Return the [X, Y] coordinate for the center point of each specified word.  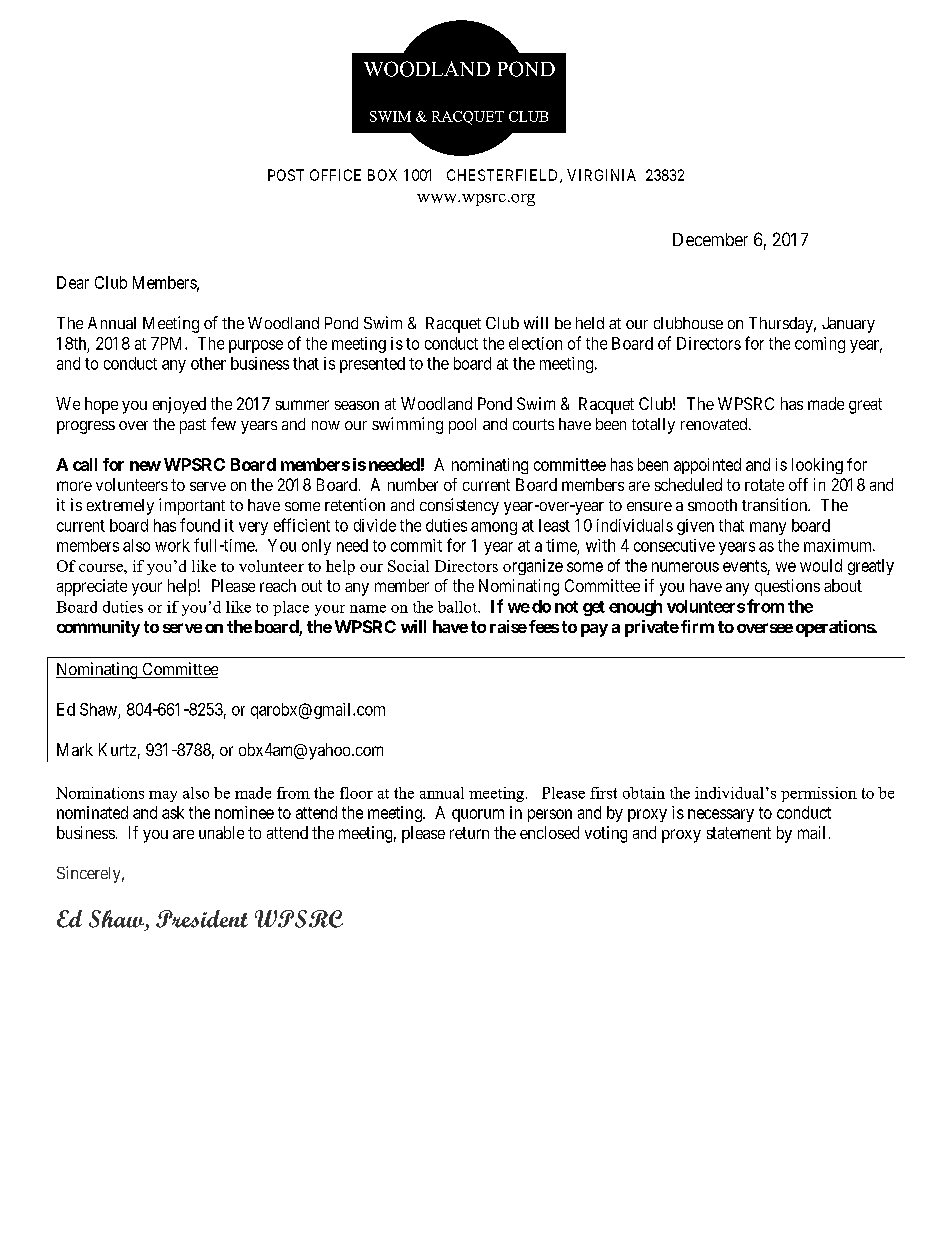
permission [819, 794]
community [98, 628]
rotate [764, 485]
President [202, 919]
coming [820, 345]
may [163, 796]
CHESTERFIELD [504, 176]
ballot [458, 607]
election [535, 343]
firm [697, 626]
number [413, 484]
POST [286, 175]
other [208, 363]
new [145, 466]
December [710, 239]
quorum [478, 815]
